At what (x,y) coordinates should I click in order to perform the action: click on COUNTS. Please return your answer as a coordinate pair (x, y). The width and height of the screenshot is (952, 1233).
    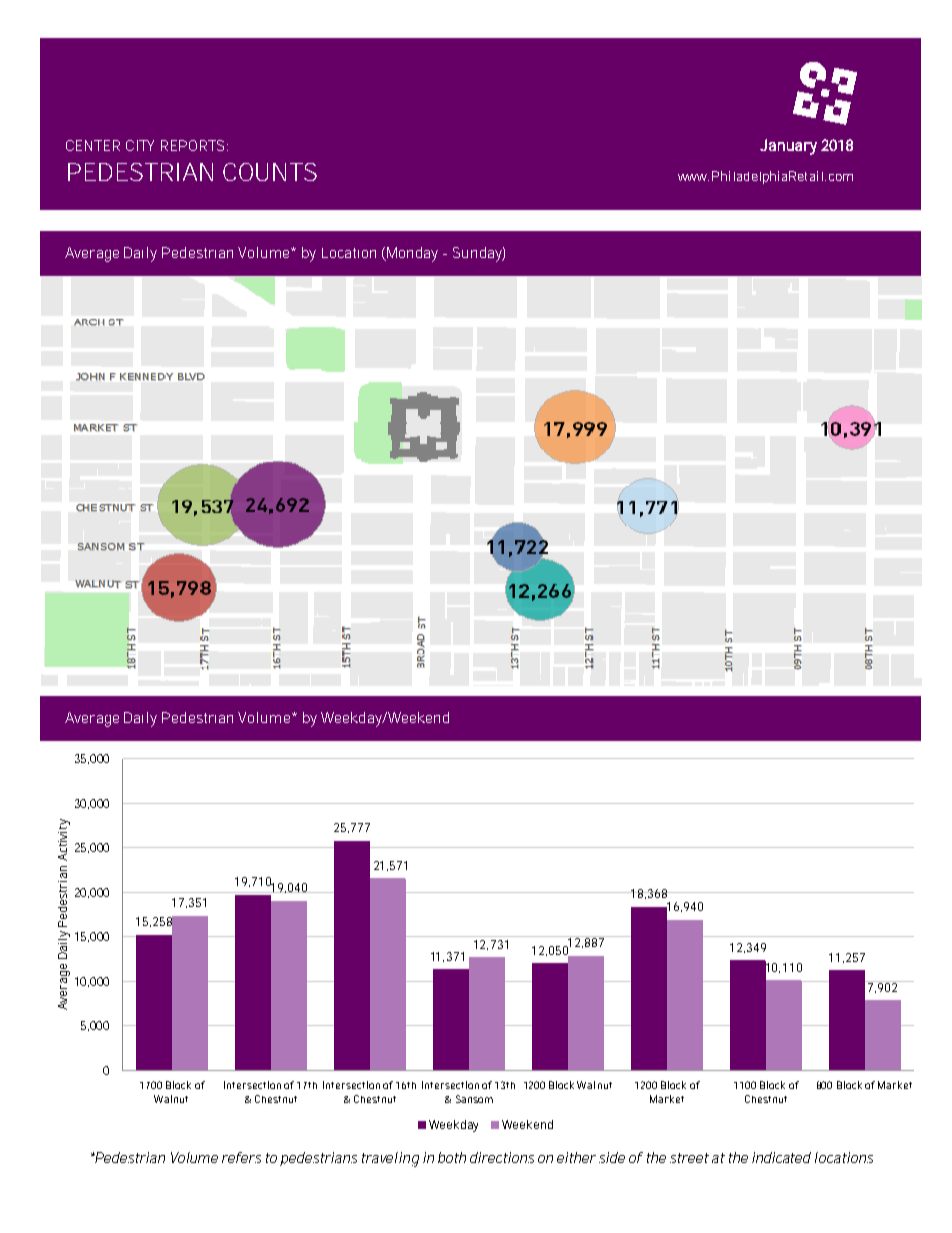
    Looking at the image, I should click on (270, 172).
